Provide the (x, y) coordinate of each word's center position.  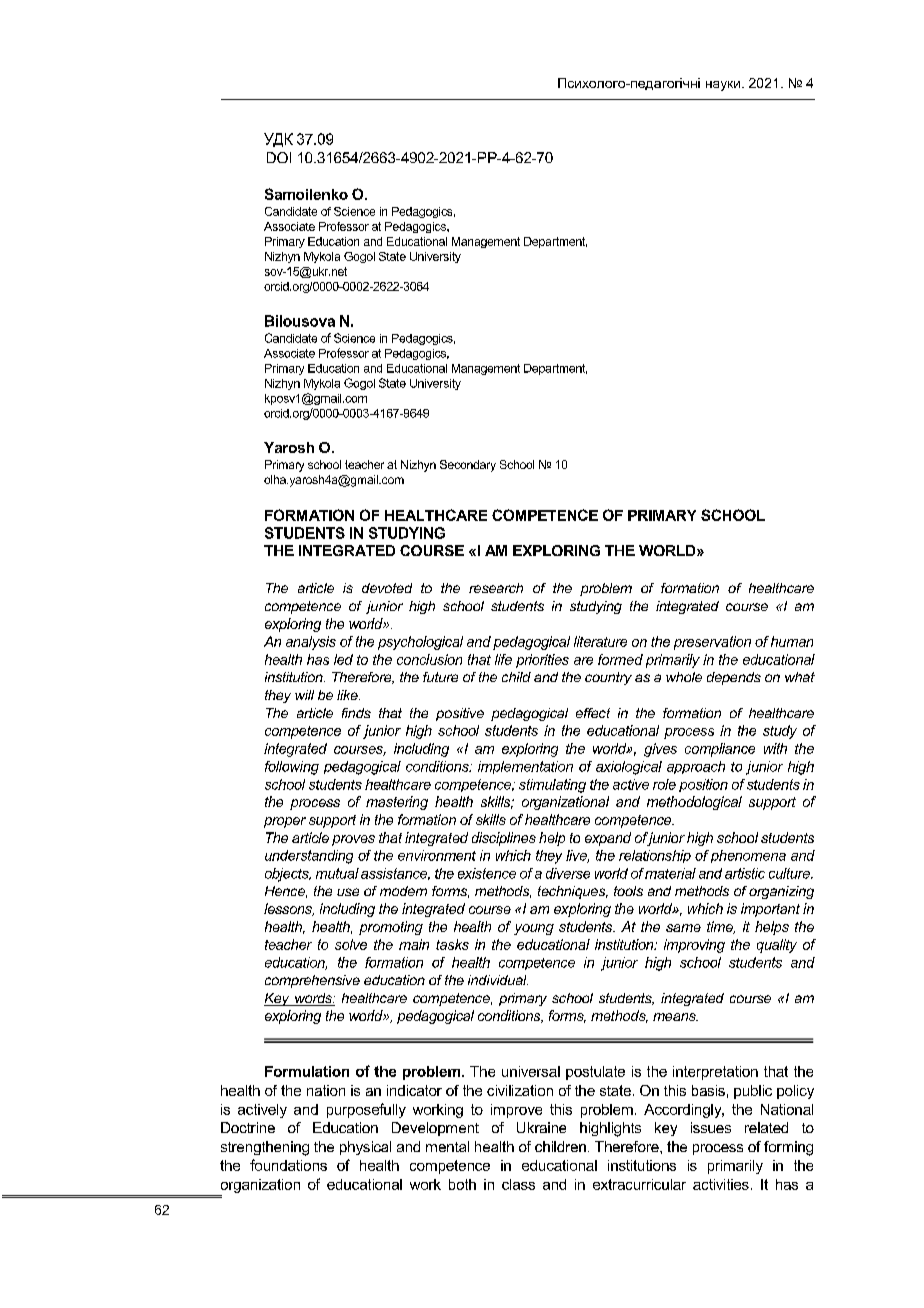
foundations (288, 1165)
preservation (712, 643)
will (304, 695)
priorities (542, 661)
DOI (279, 157)
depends (734, 678)
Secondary (468, 466)
